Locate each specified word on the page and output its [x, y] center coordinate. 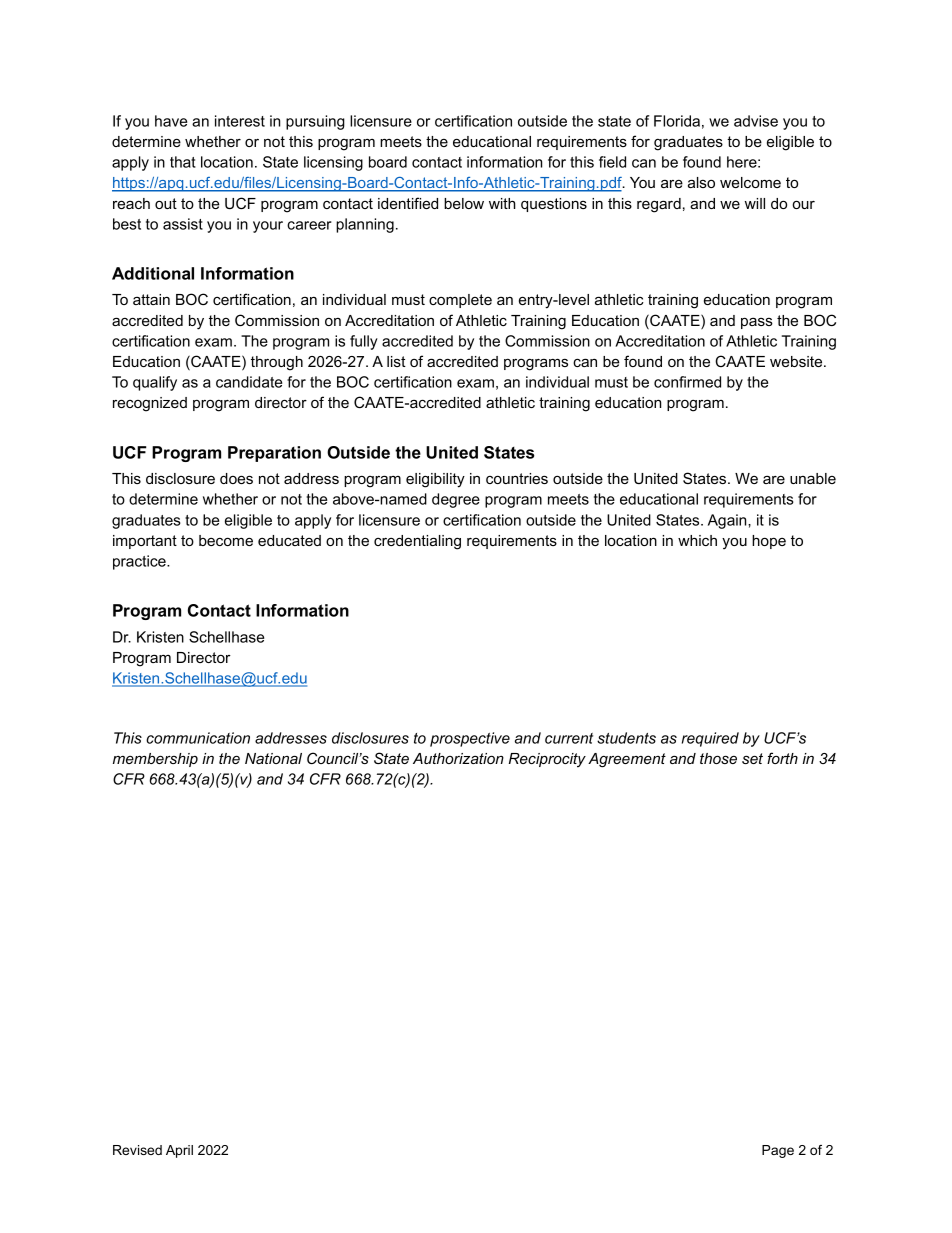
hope [769, 542]
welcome [750, 182]
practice [140, 562]
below [464, 203]
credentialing [417, 542]
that [183, 162]
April [179, 1151]
